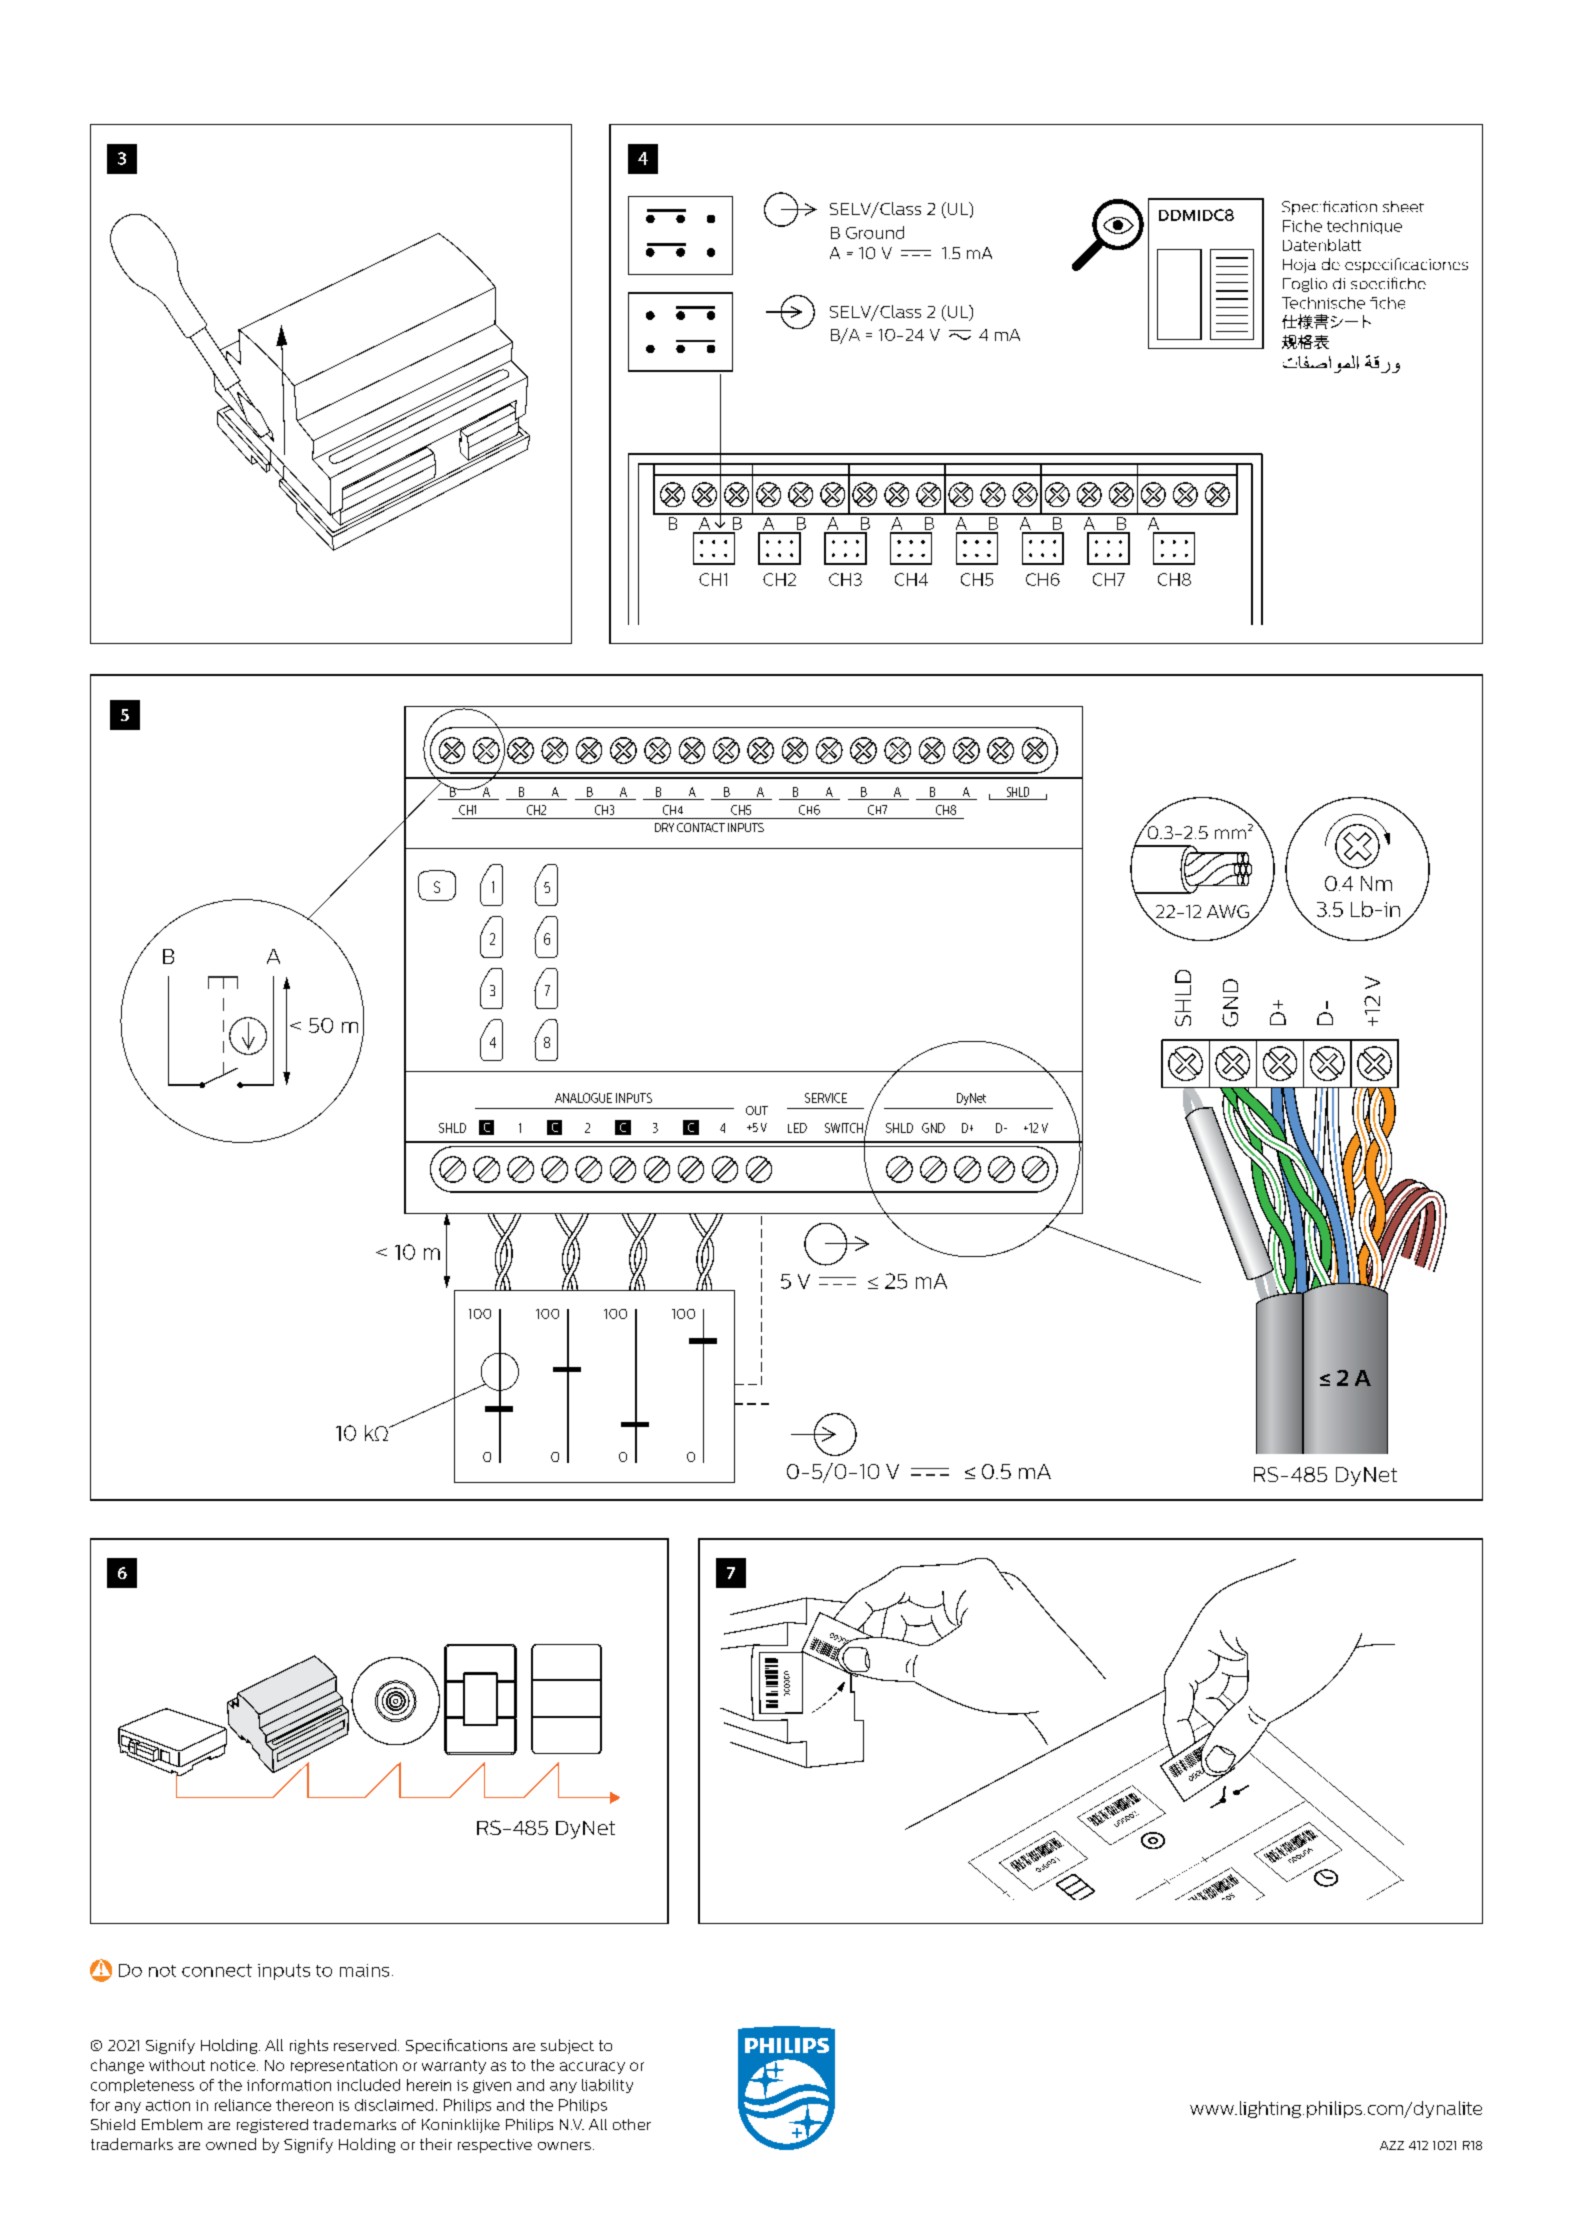 The height and width of the screenshot is (2225, 1573). What do you see at coordinates (583, 1098) in the screenshot?
I see `ANALOGUE` at bounding box center [583, 1098].
